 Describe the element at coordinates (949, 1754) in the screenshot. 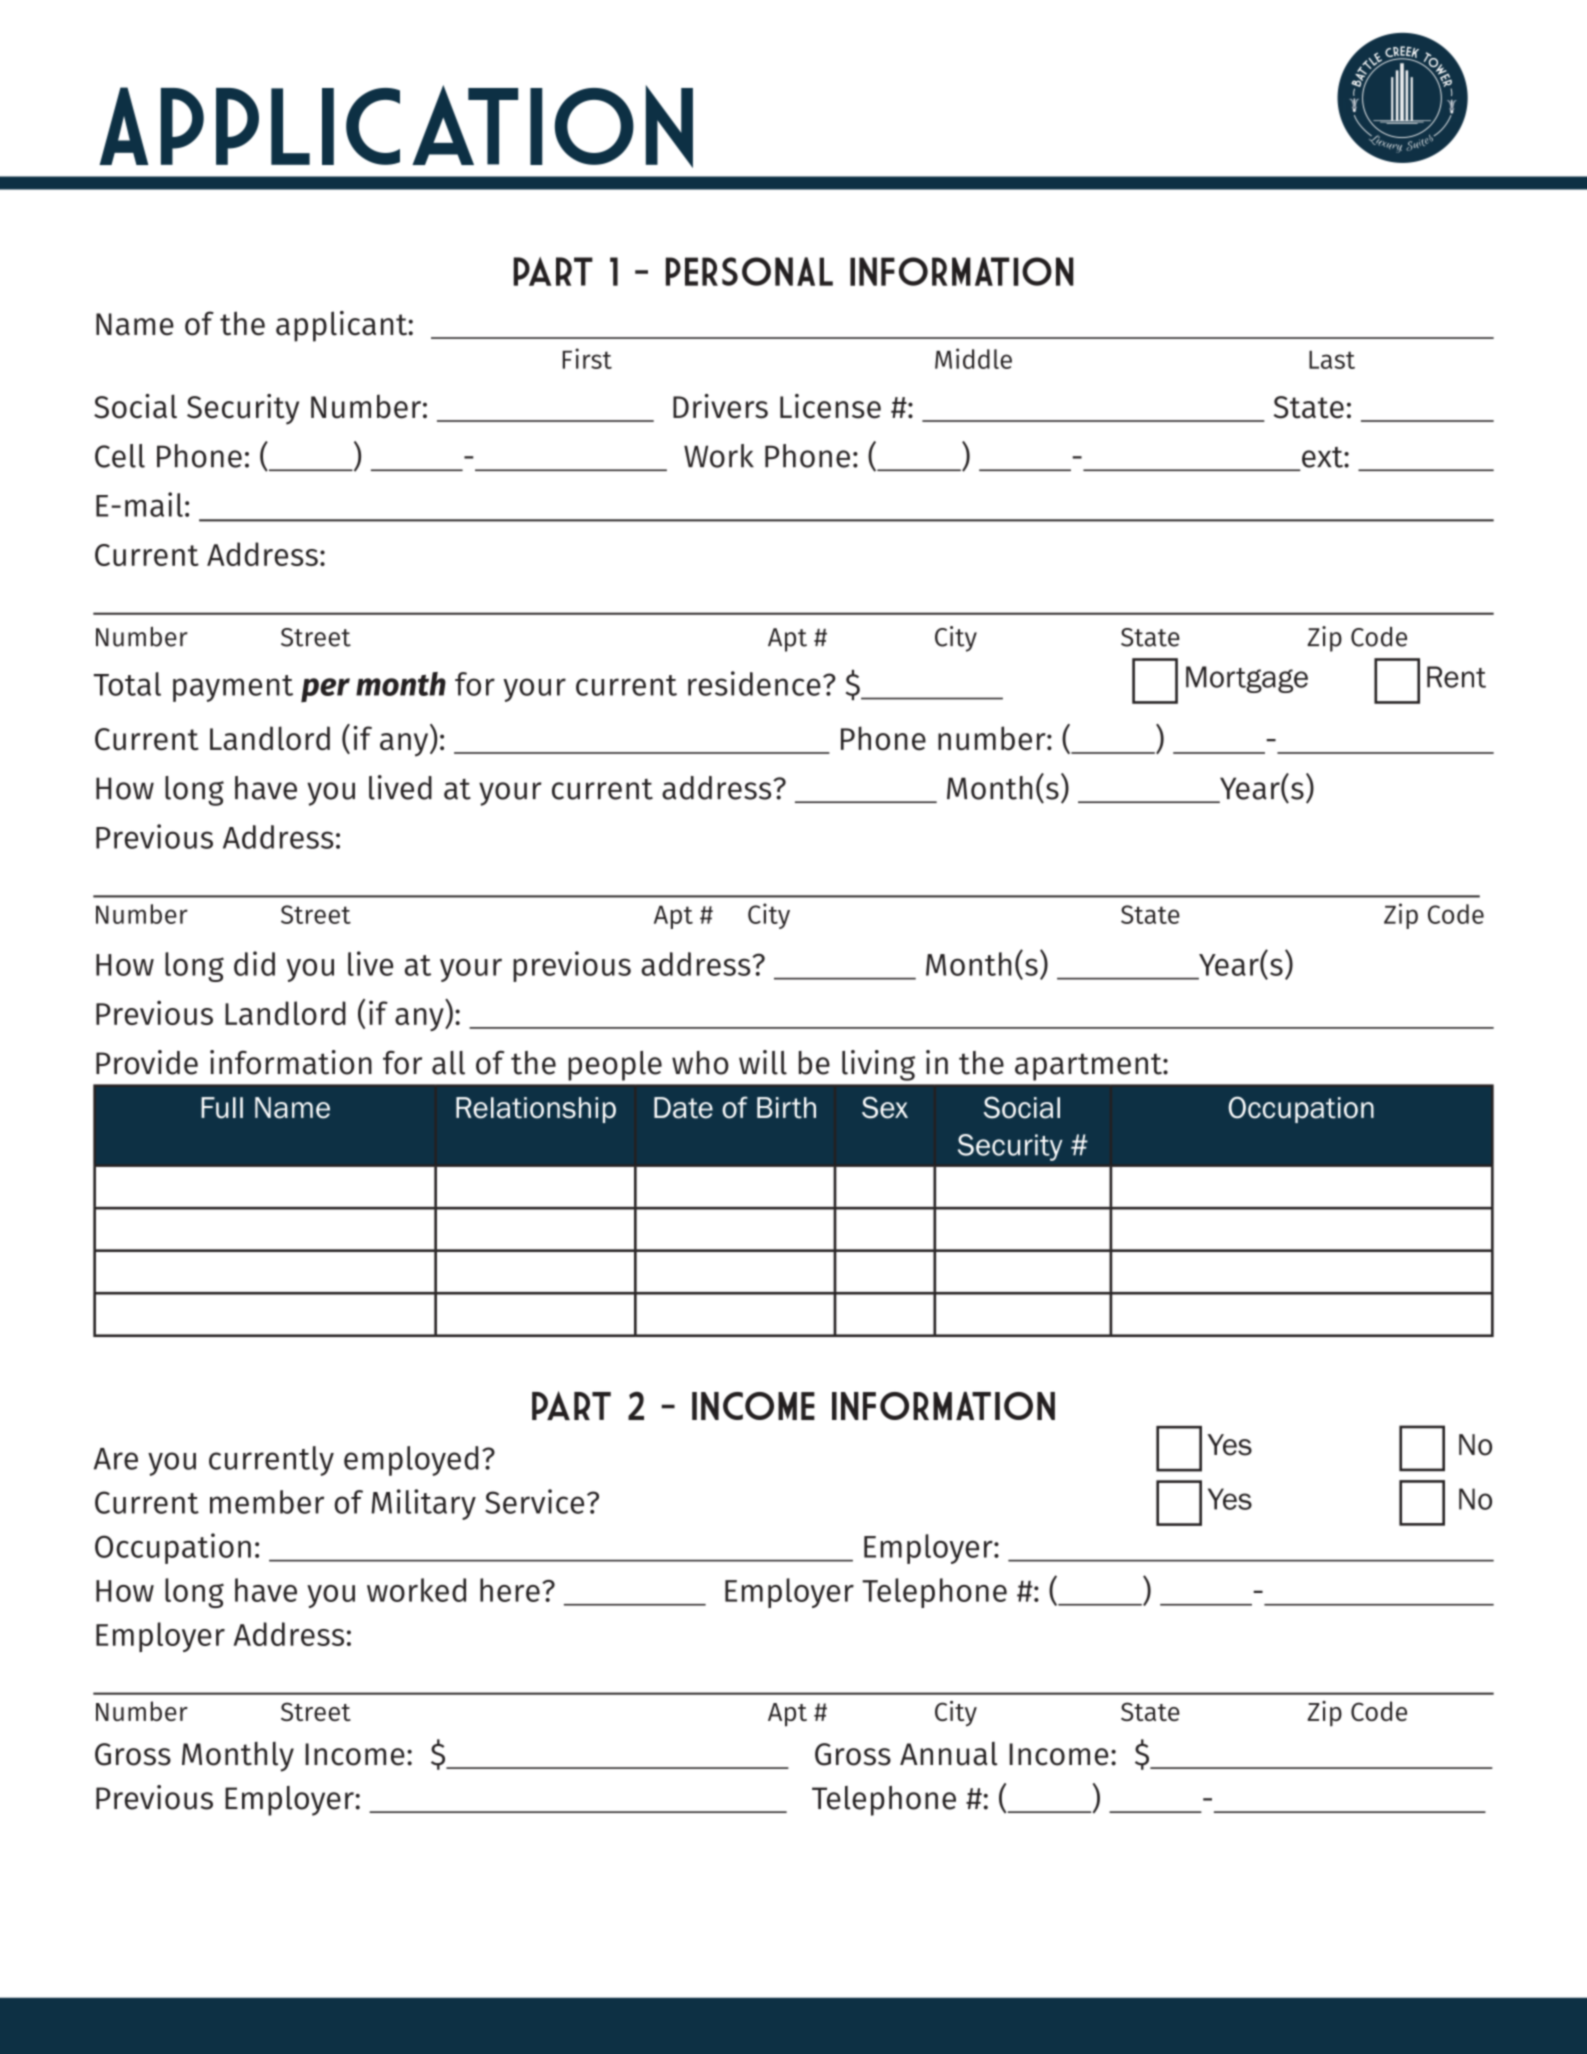

I see `Annual` at that location.
